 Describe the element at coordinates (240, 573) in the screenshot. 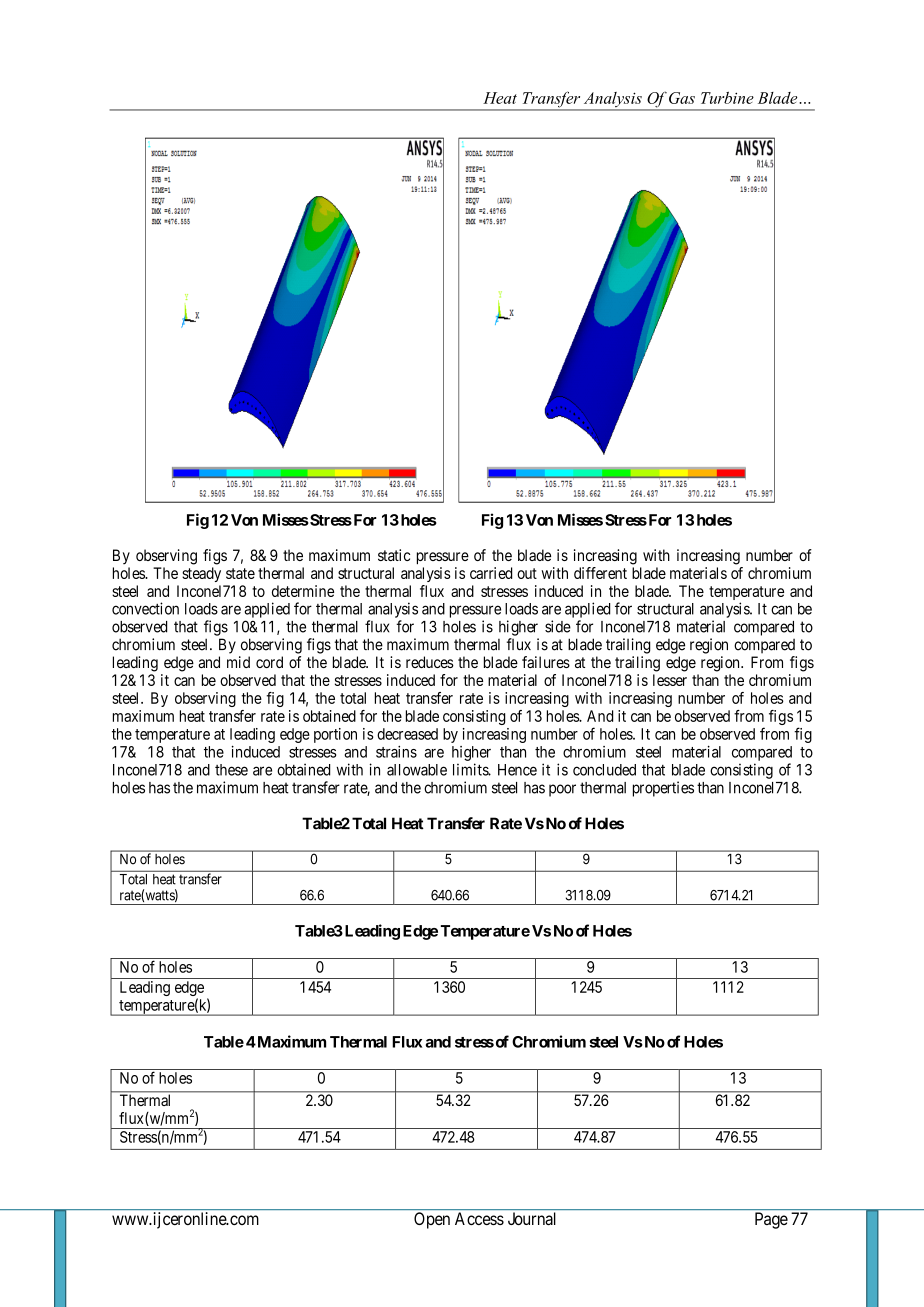

I see `state` at that location.
